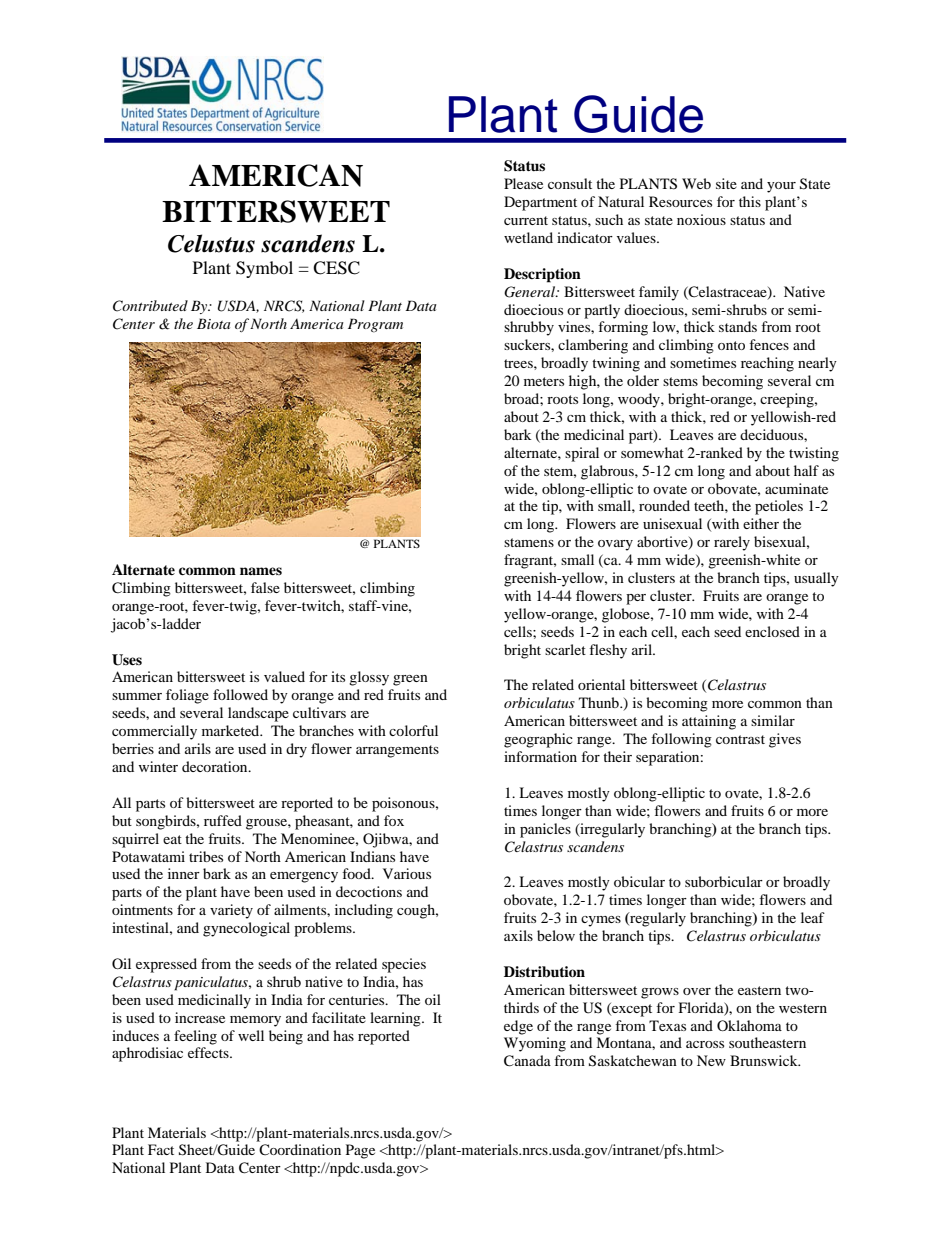 This page has height=1233, width=952. I want to click on current, so click(526, 220).
